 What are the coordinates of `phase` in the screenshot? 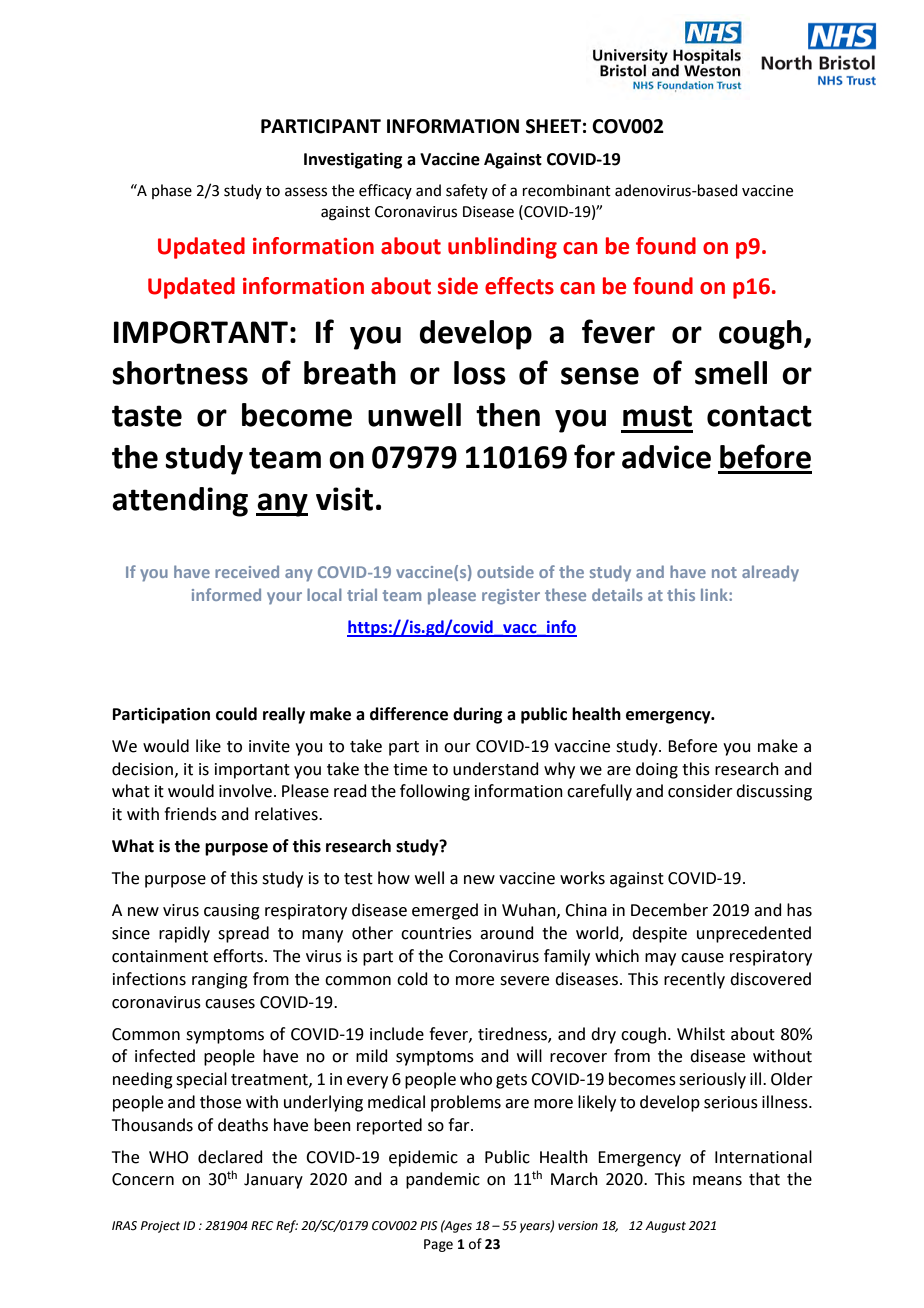 It's located at (172, 191).
